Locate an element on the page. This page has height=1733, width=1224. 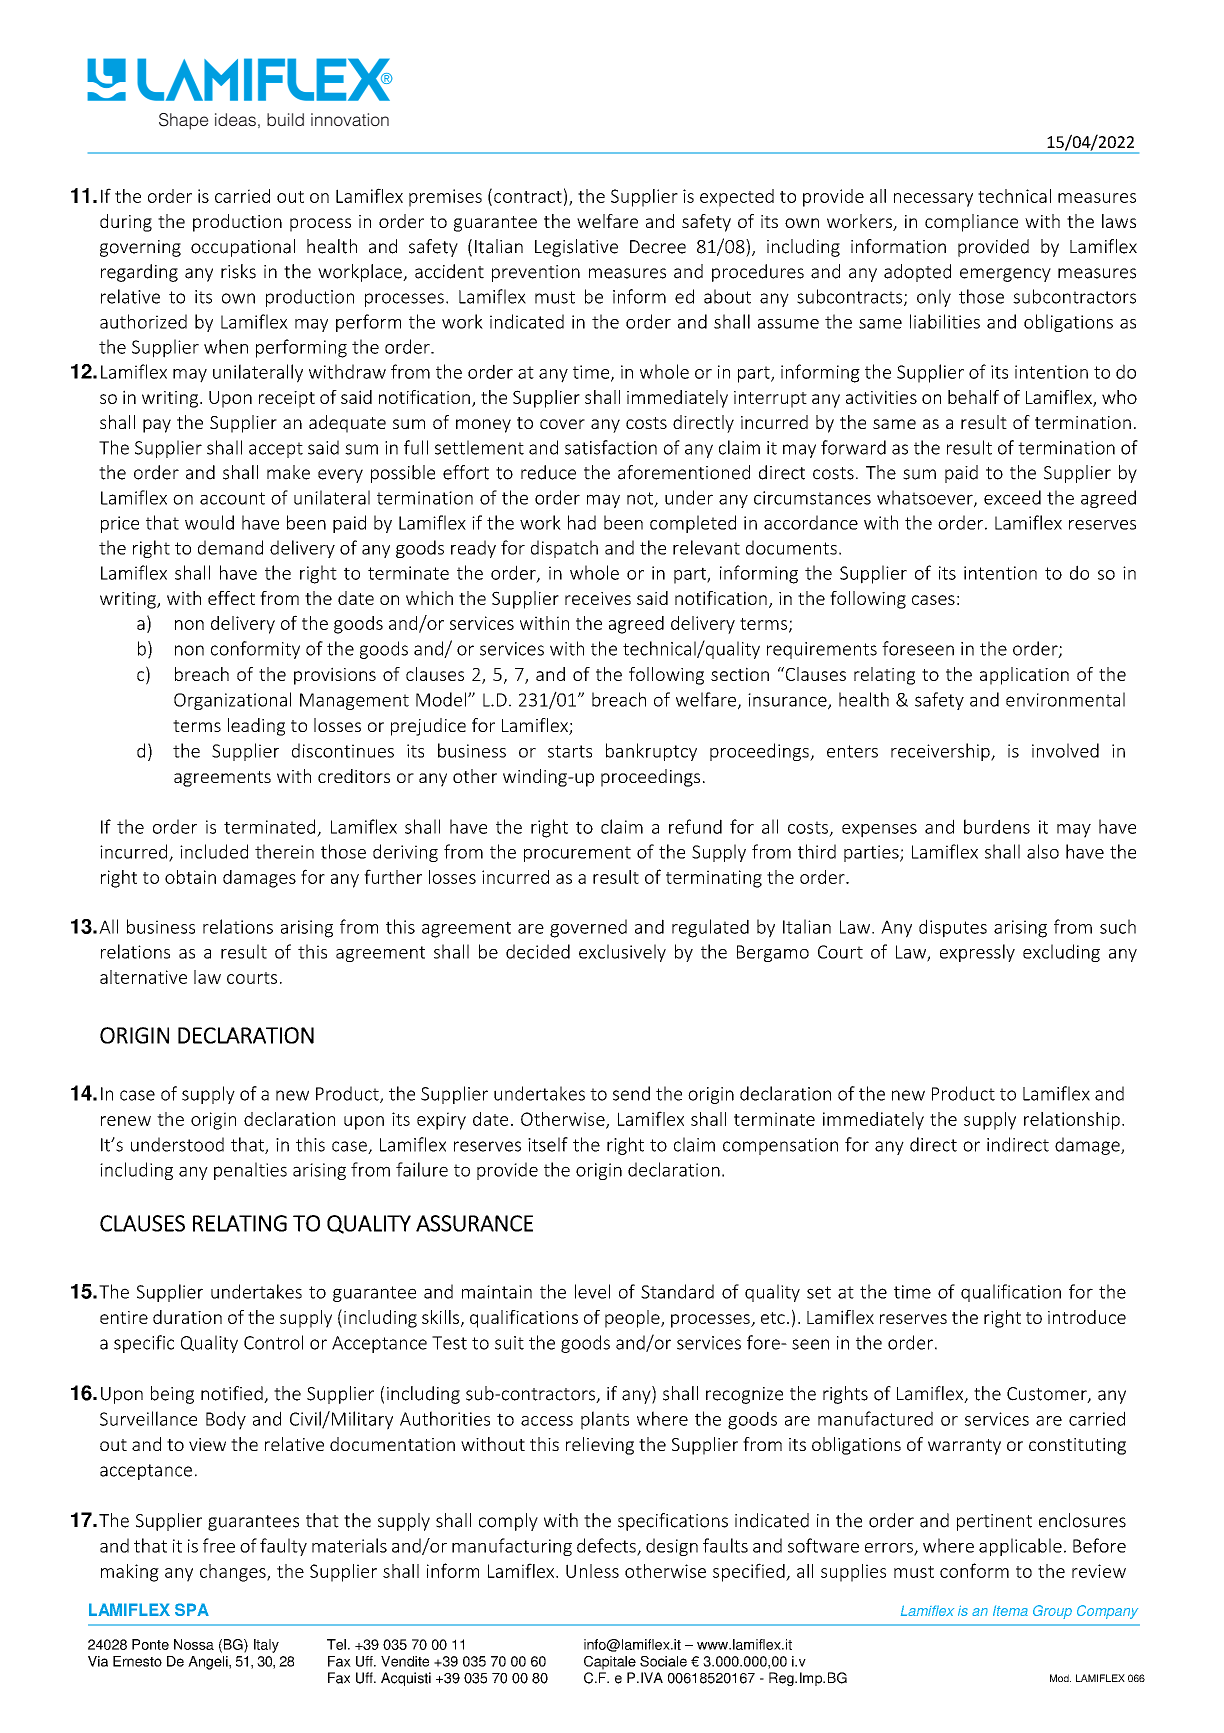
starts is located at coordinates (570, 751).
